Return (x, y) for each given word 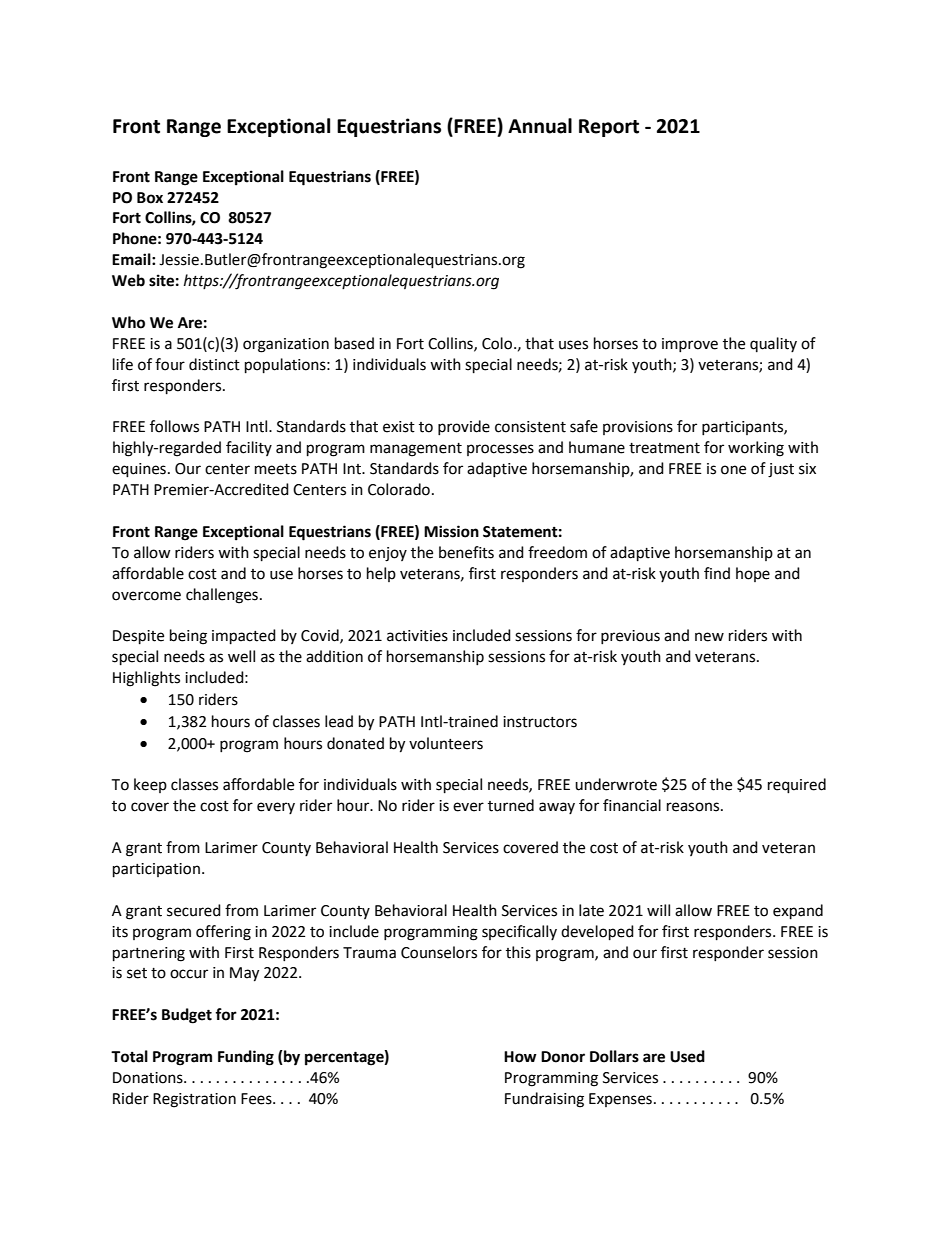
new (709, 637)
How (520, 1057)
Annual (540, 126)
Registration (194, 1100)
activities (417, 636)
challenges (222, 596)
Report (609, 128)
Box (150, 198)
